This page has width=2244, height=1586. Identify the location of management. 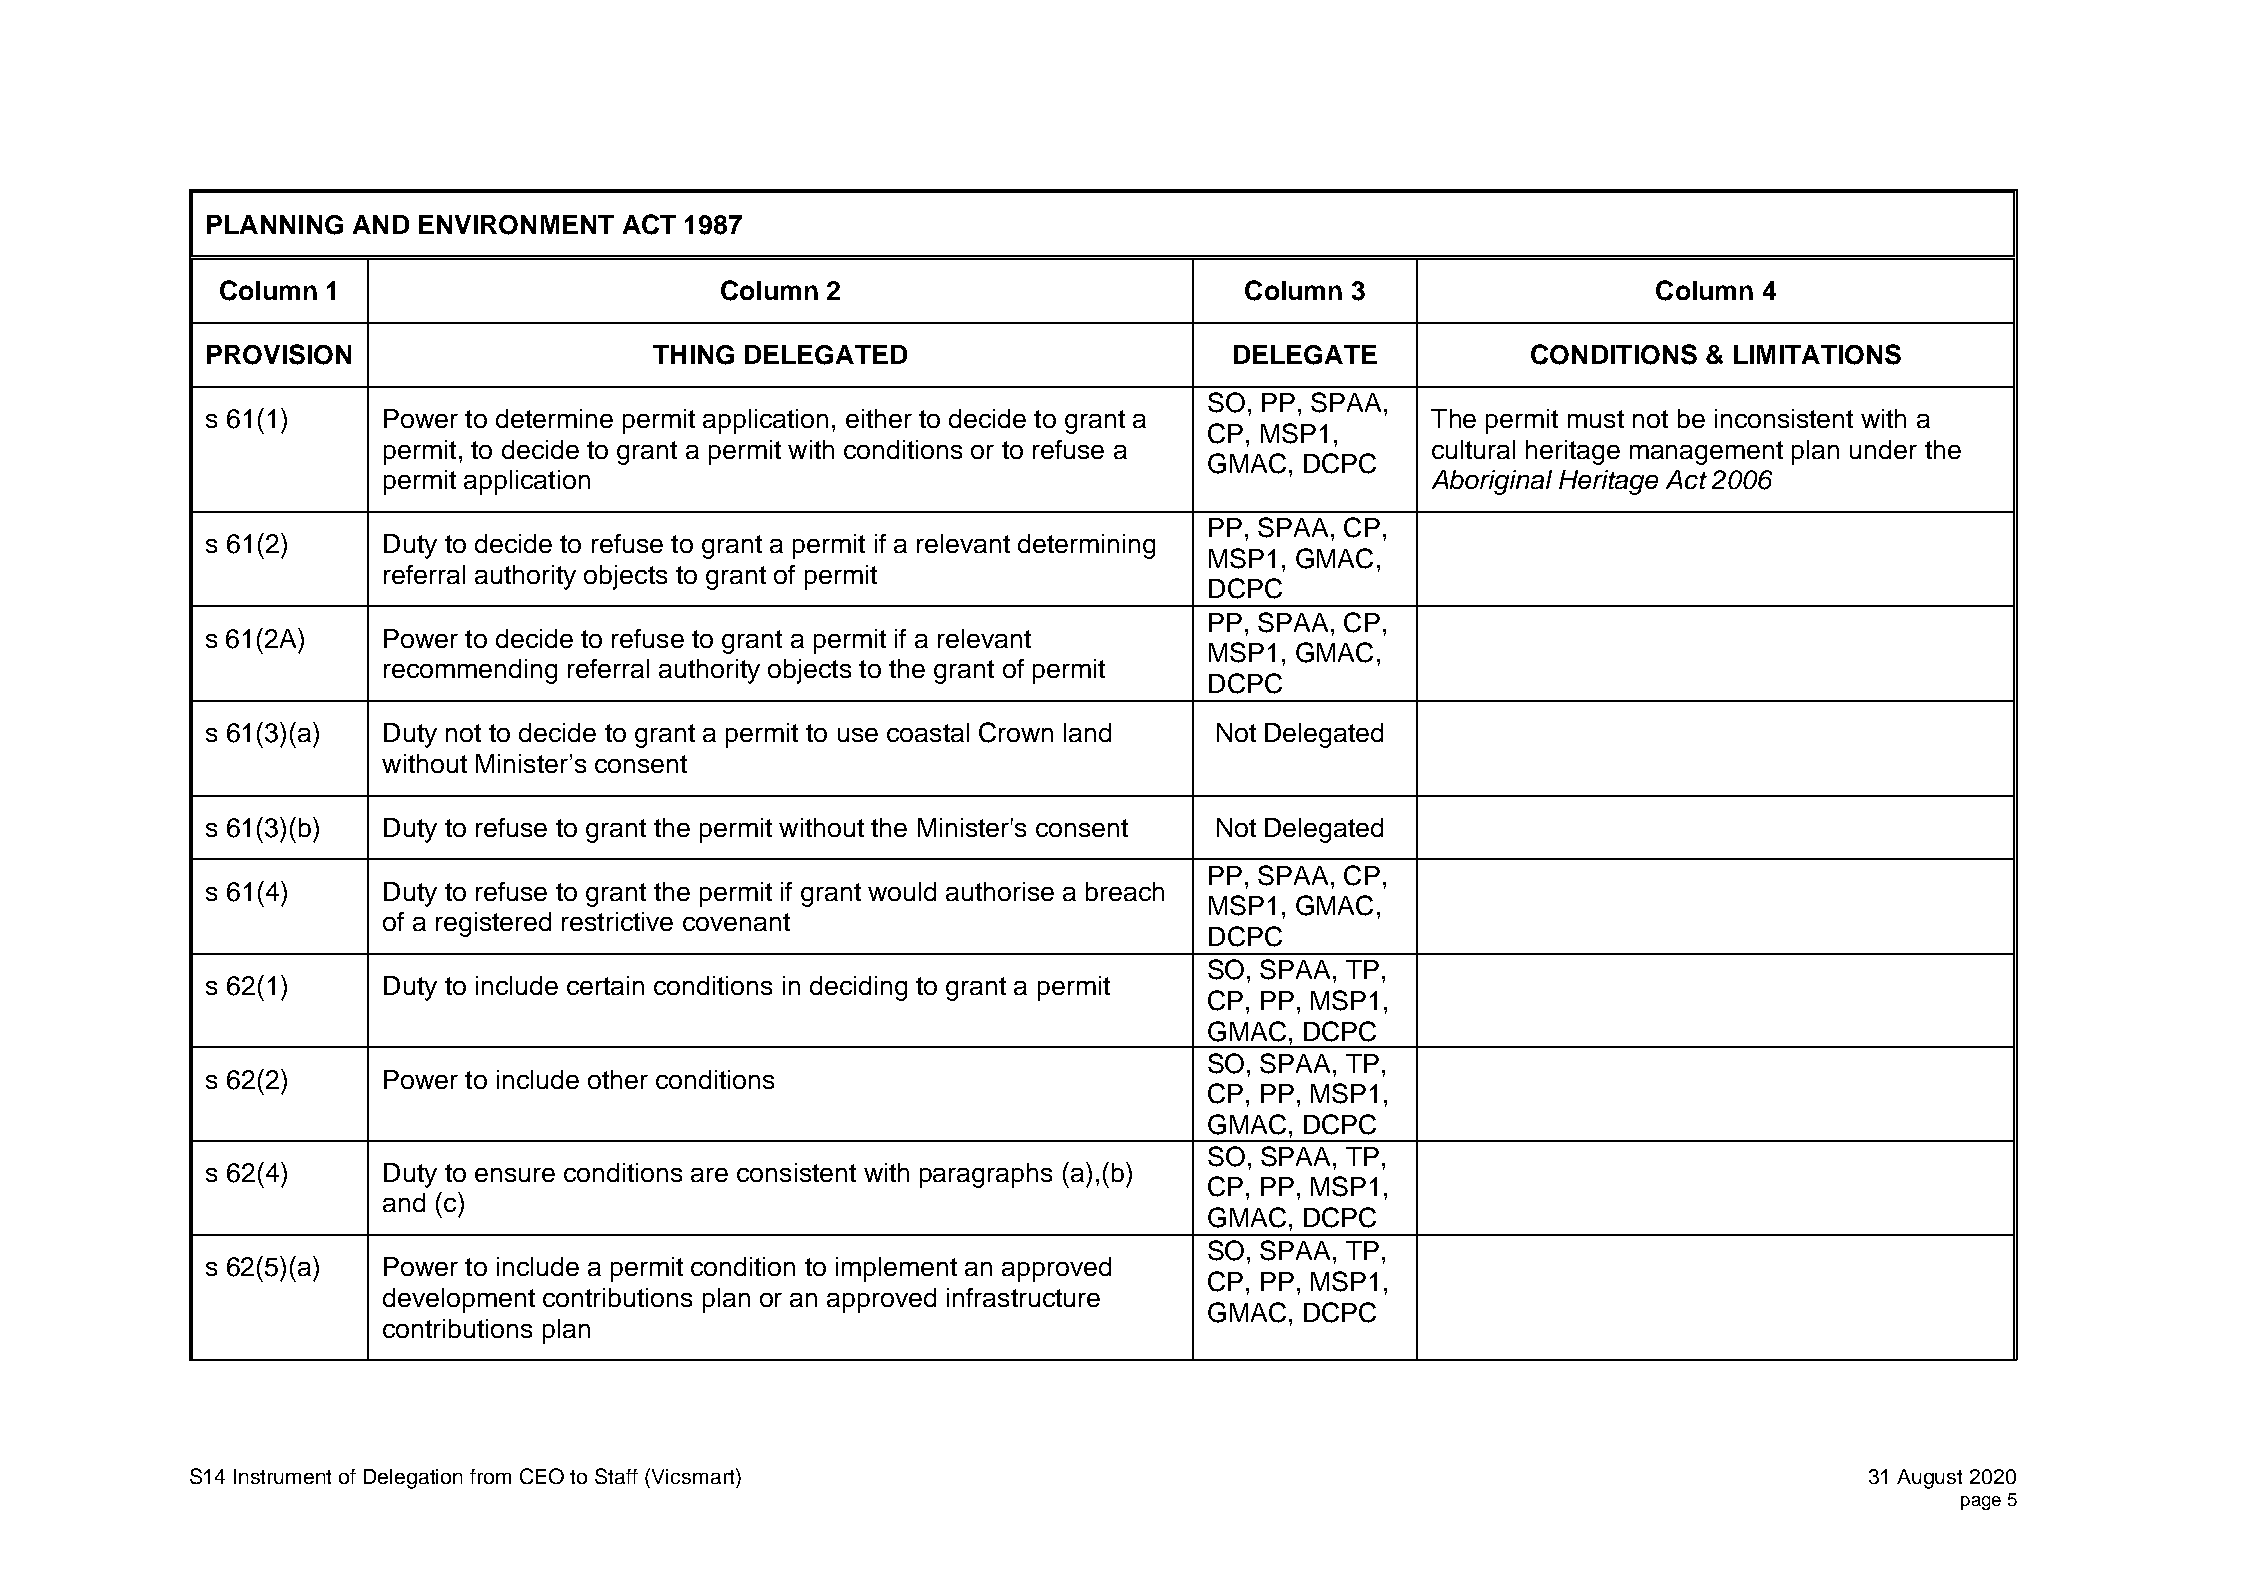
(1706, 453).
